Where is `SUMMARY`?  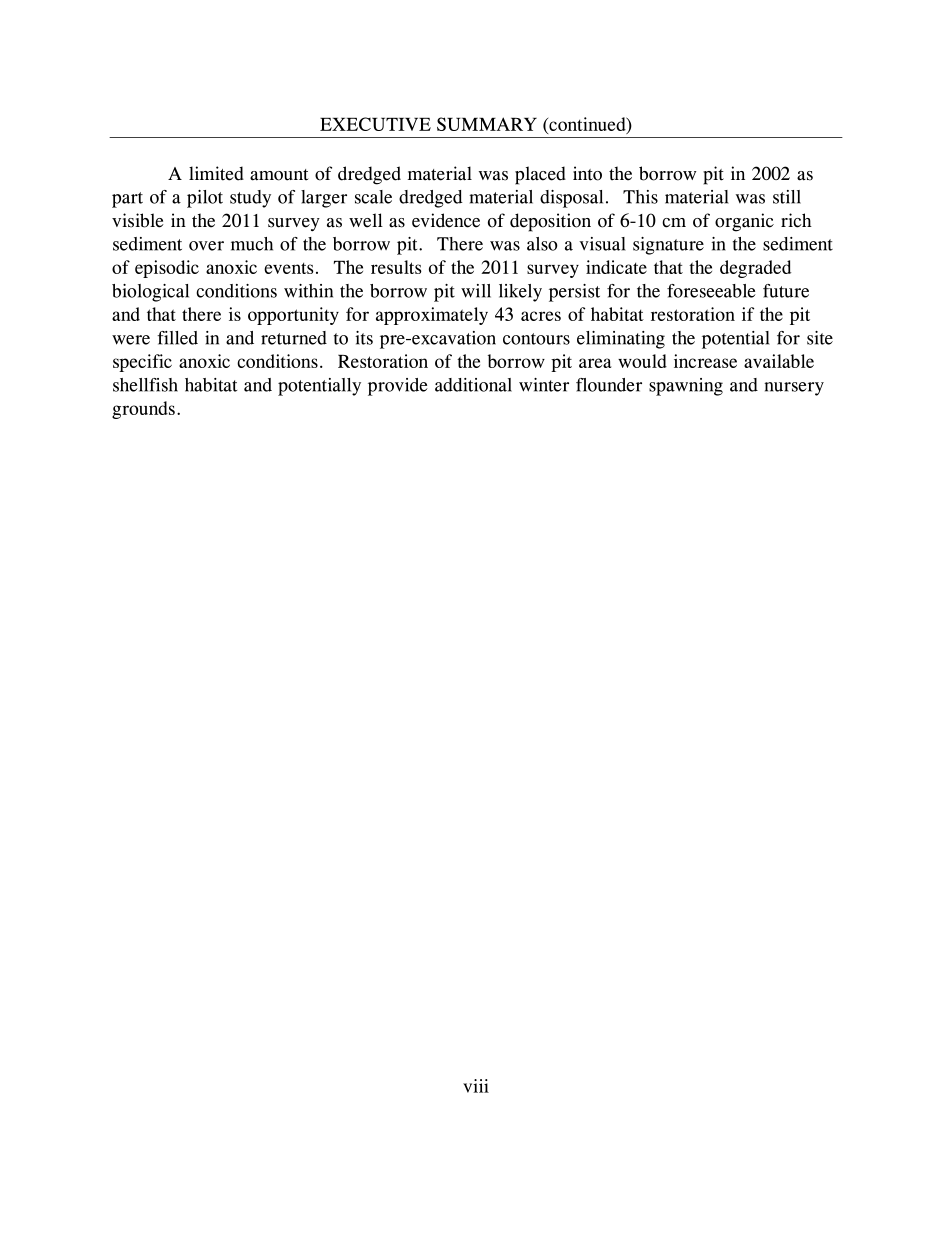
SUMMARY is located at coordinates (487, 124).
